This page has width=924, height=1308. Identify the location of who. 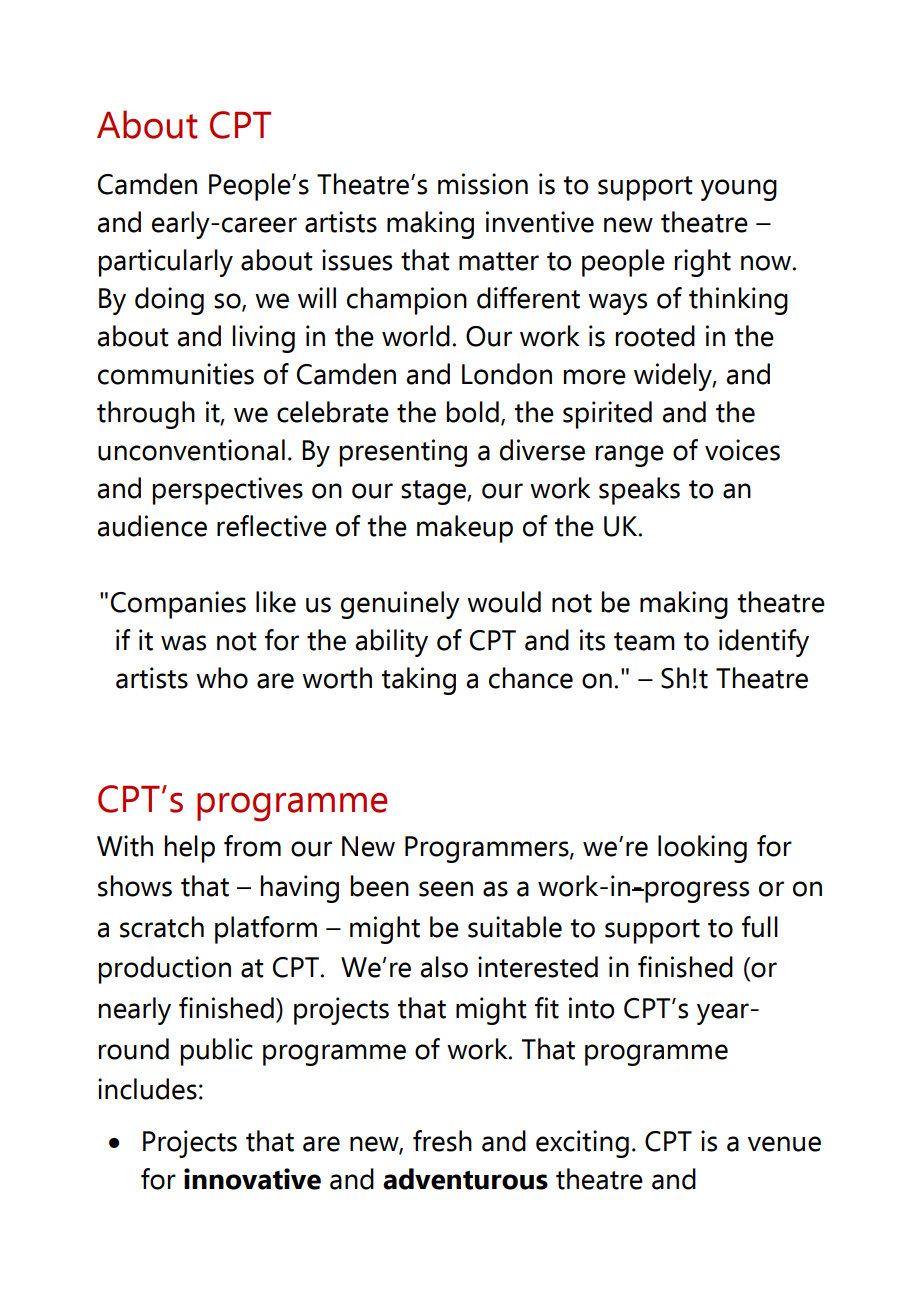
(222, 678).
